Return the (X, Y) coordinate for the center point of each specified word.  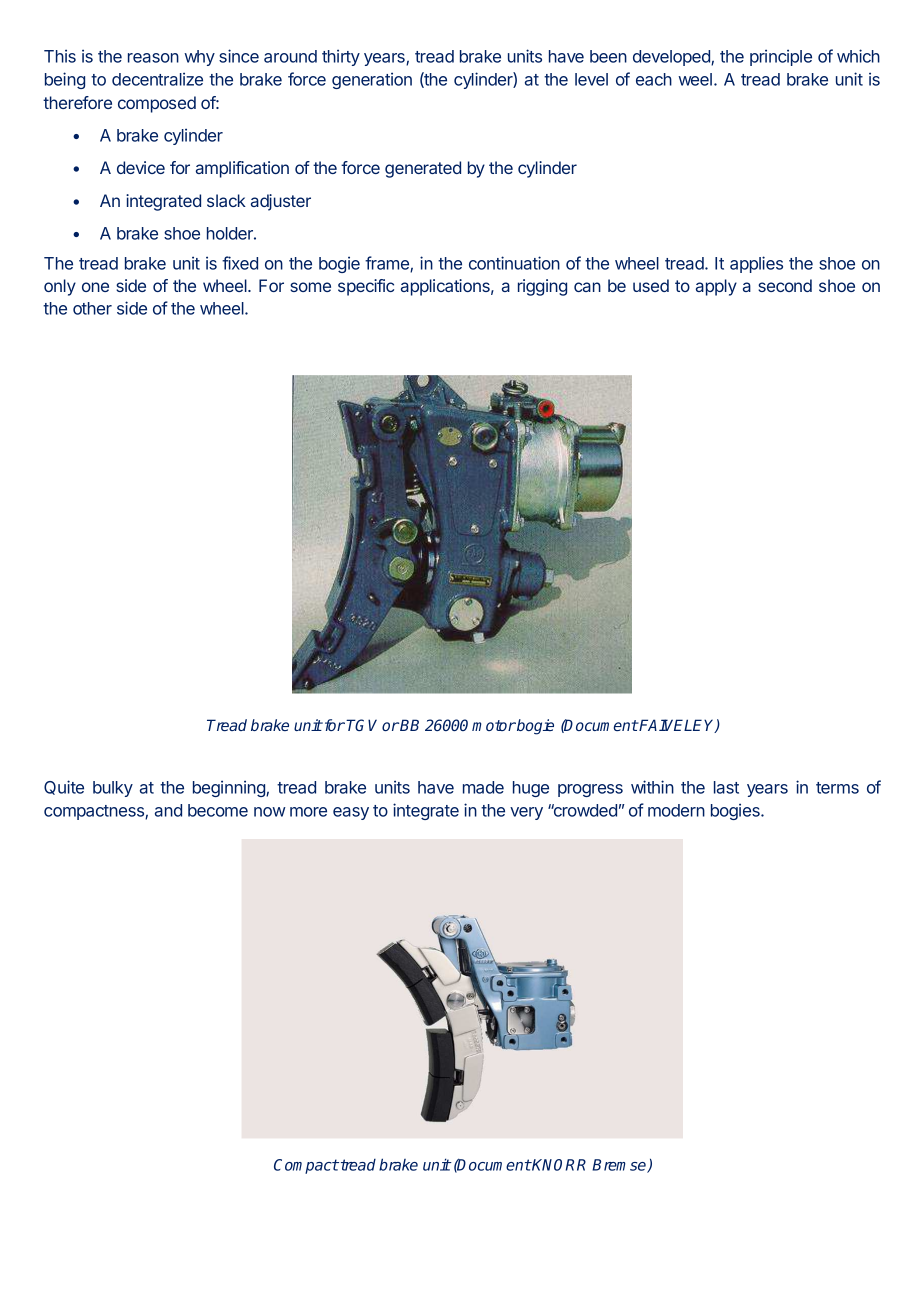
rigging (542, 287)
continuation (514, 263)
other (92, 308)
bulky (113, 789)
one (95, 287)
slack (226, 200)
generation (372, 80)
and (168, 810)
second (785, 285)
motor (494, 725)
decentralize (157, 79)
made (483, 787)
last (726, 787)
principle (781, 57)
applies (756, 264)
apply (716, 287)
